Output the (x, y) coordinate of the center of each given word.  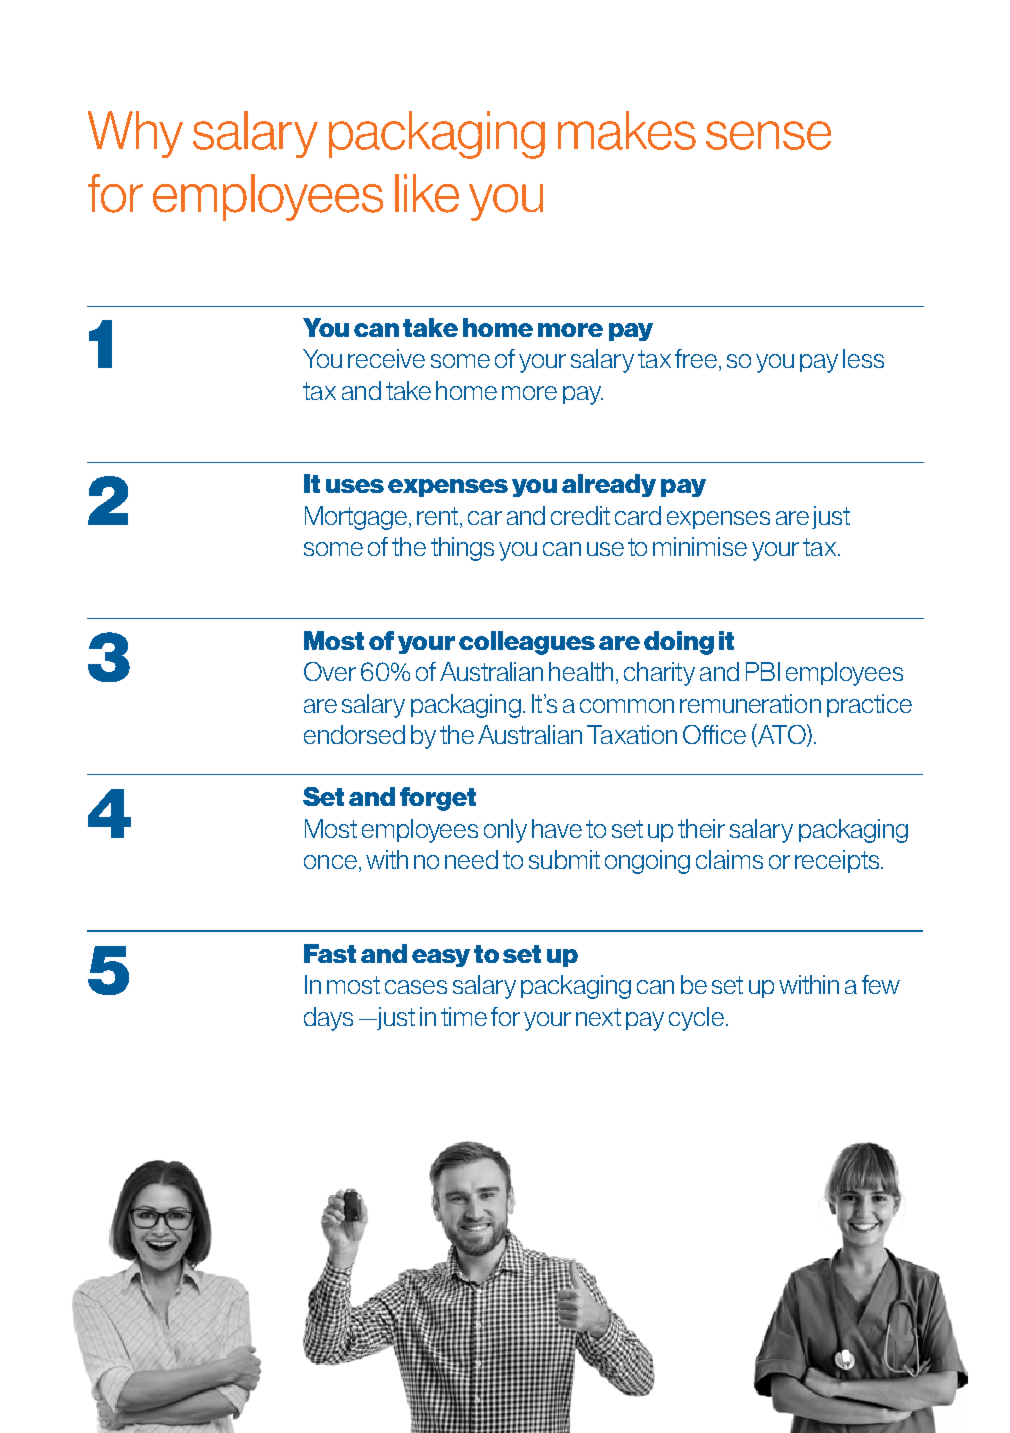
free (697, 360)
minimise (700, 546)
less (863, 358)
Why (135, 134)
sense (768, 135)
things (462, 549)
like (427, 193)
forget (438, 799)
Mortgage (358, 518)
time (464, 1016)
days (328, 1019)
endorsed (354, 734)
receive (386, 358)
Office (714, 734)
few (881, 984)
